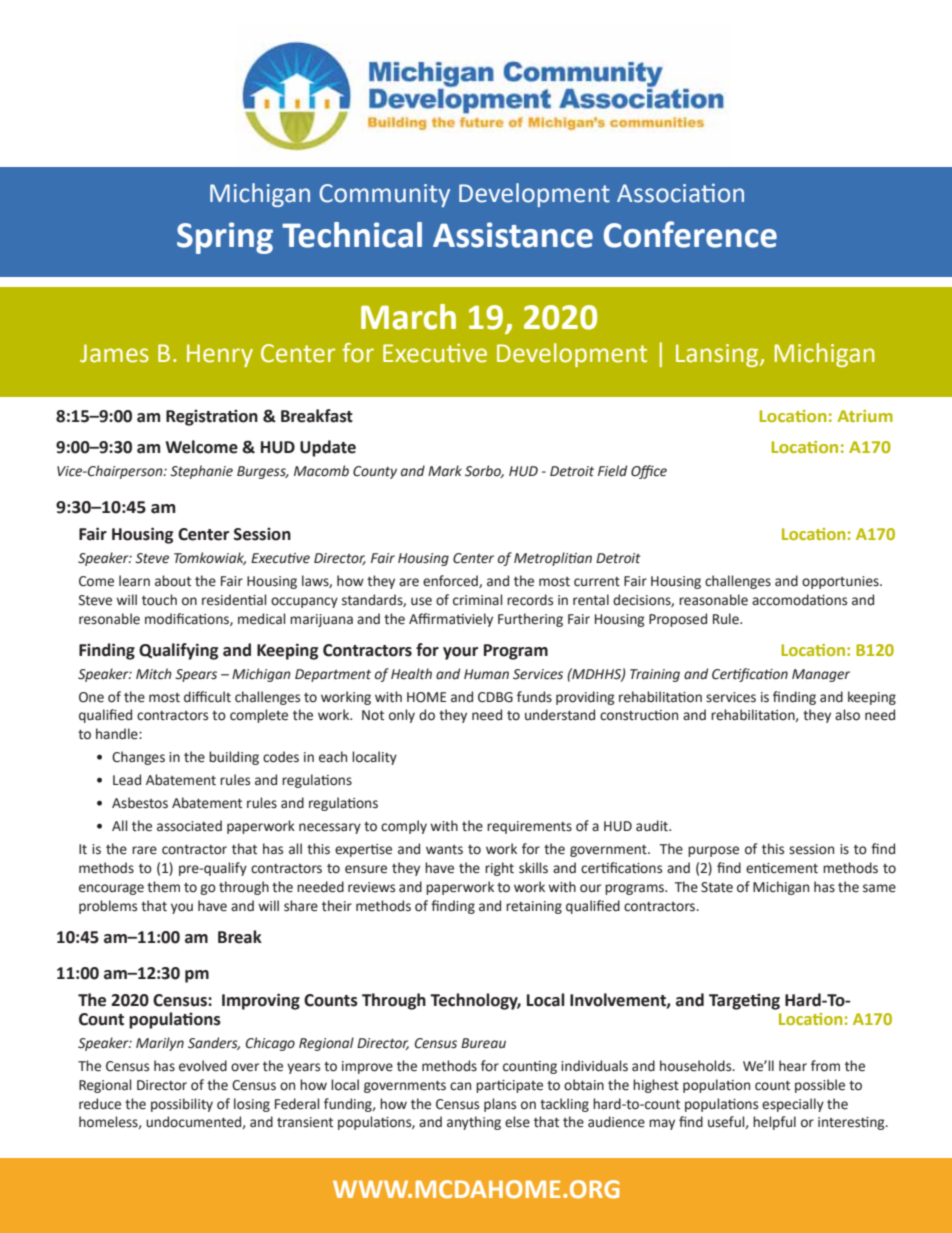 Image resolution: width=952 pixels, height=1233 pixels. I want to click on possibility, so click(182, 1105).
